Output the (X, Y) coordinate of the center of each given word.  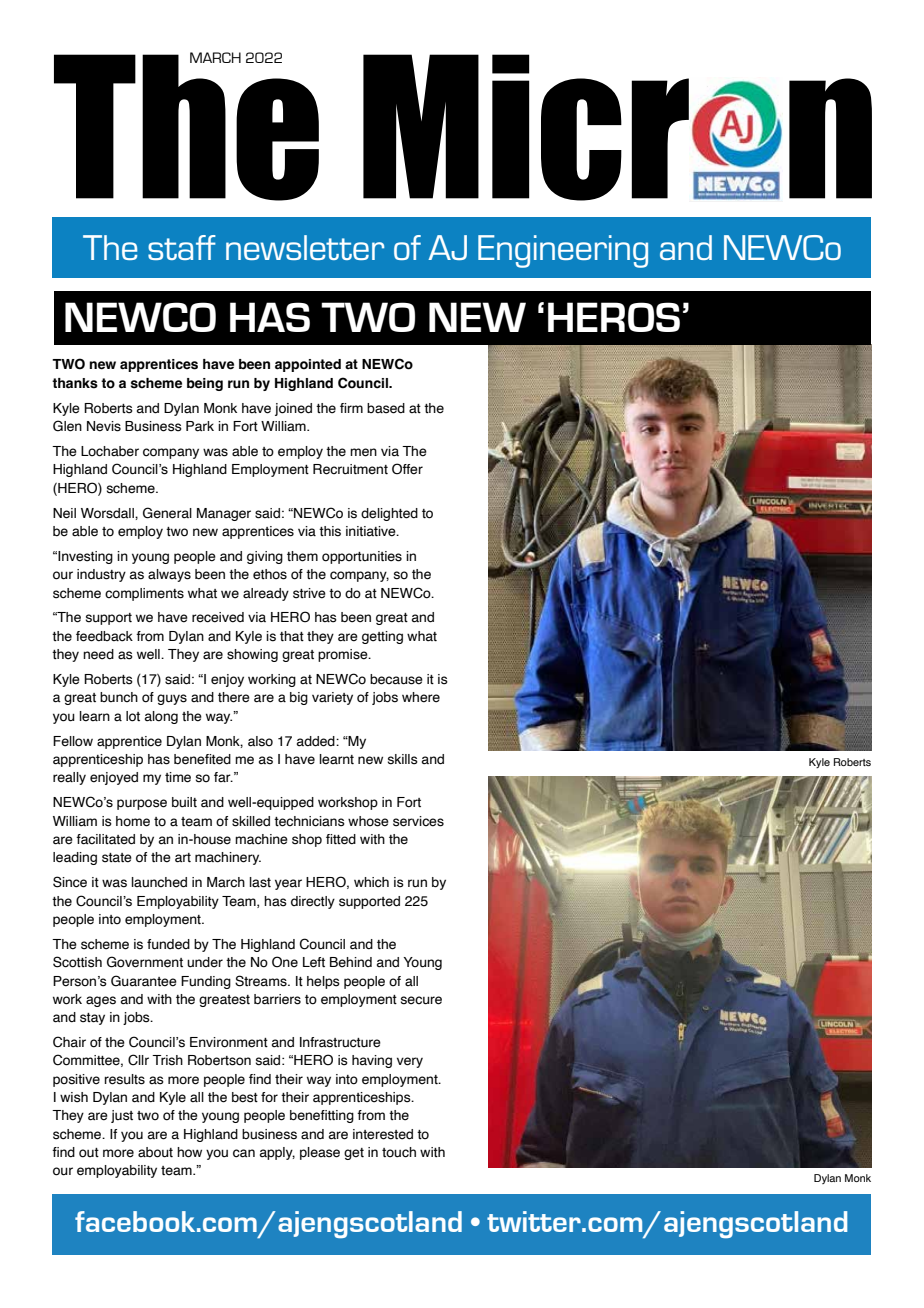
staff (182, 247)
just (122, 1116)
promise (344, 655)
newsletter (305, 247)
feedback (104, 636)
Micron (617, 127)
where (421, 697)
